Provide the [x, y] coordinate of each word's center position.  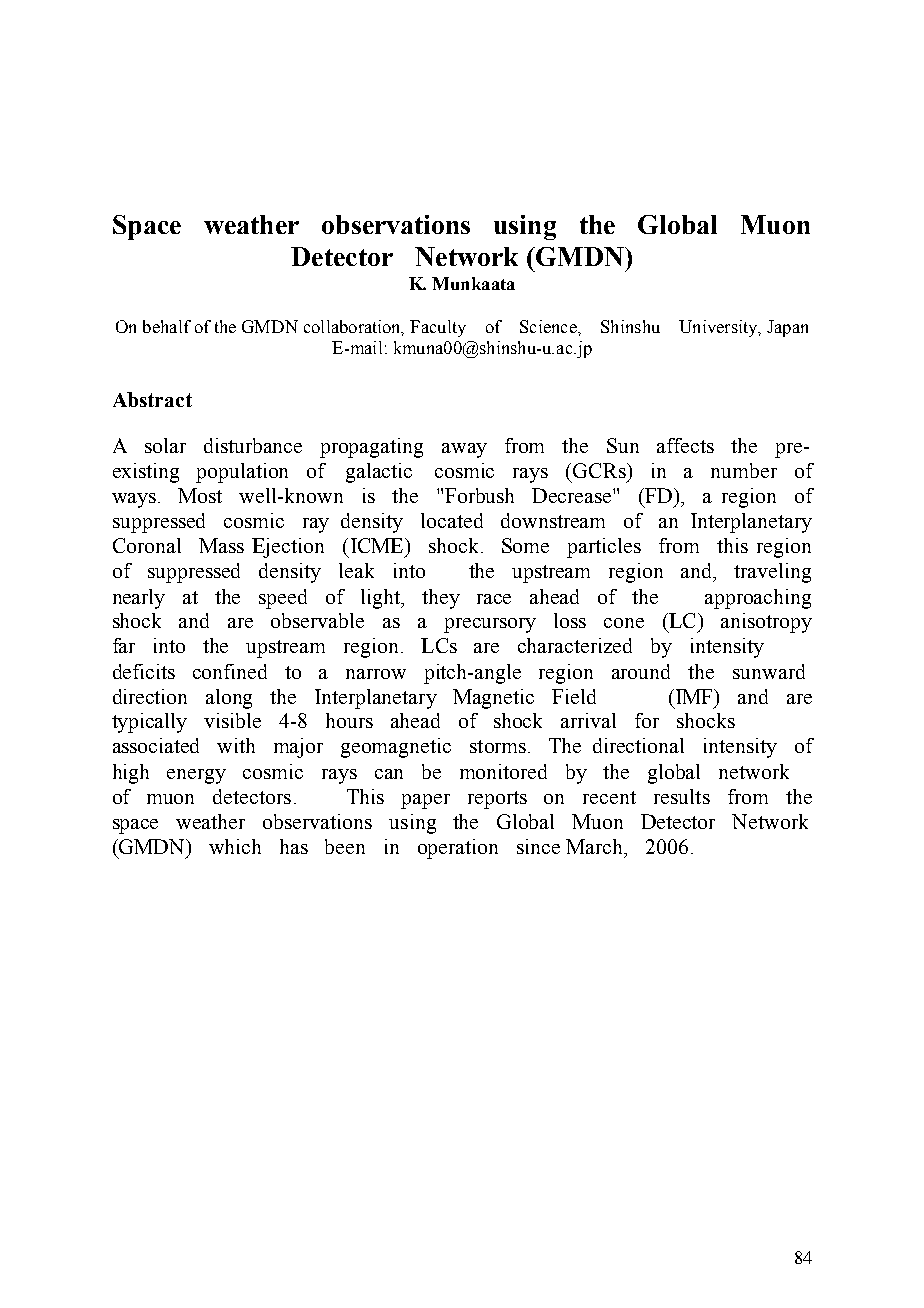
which [235, 846]
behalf [167, 326]
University [719, 328]
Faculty [438, 328]
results [682, 796]
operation [458, 849]
